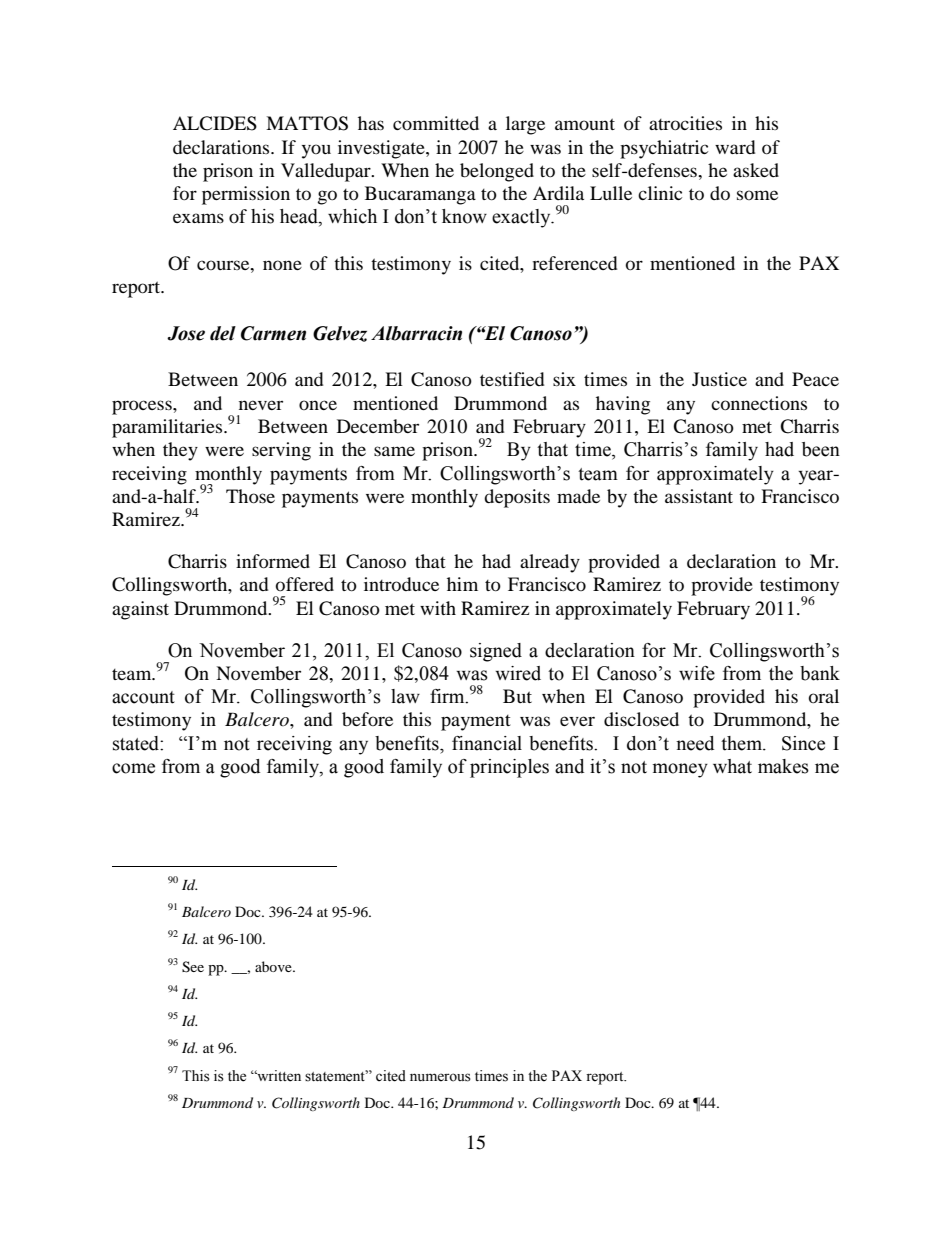 This screenshot has width=952, height=1233. What do you see at coordinates (517, 498) in the screenshot?
I see `deposits` at bounding box center [517, 498].
